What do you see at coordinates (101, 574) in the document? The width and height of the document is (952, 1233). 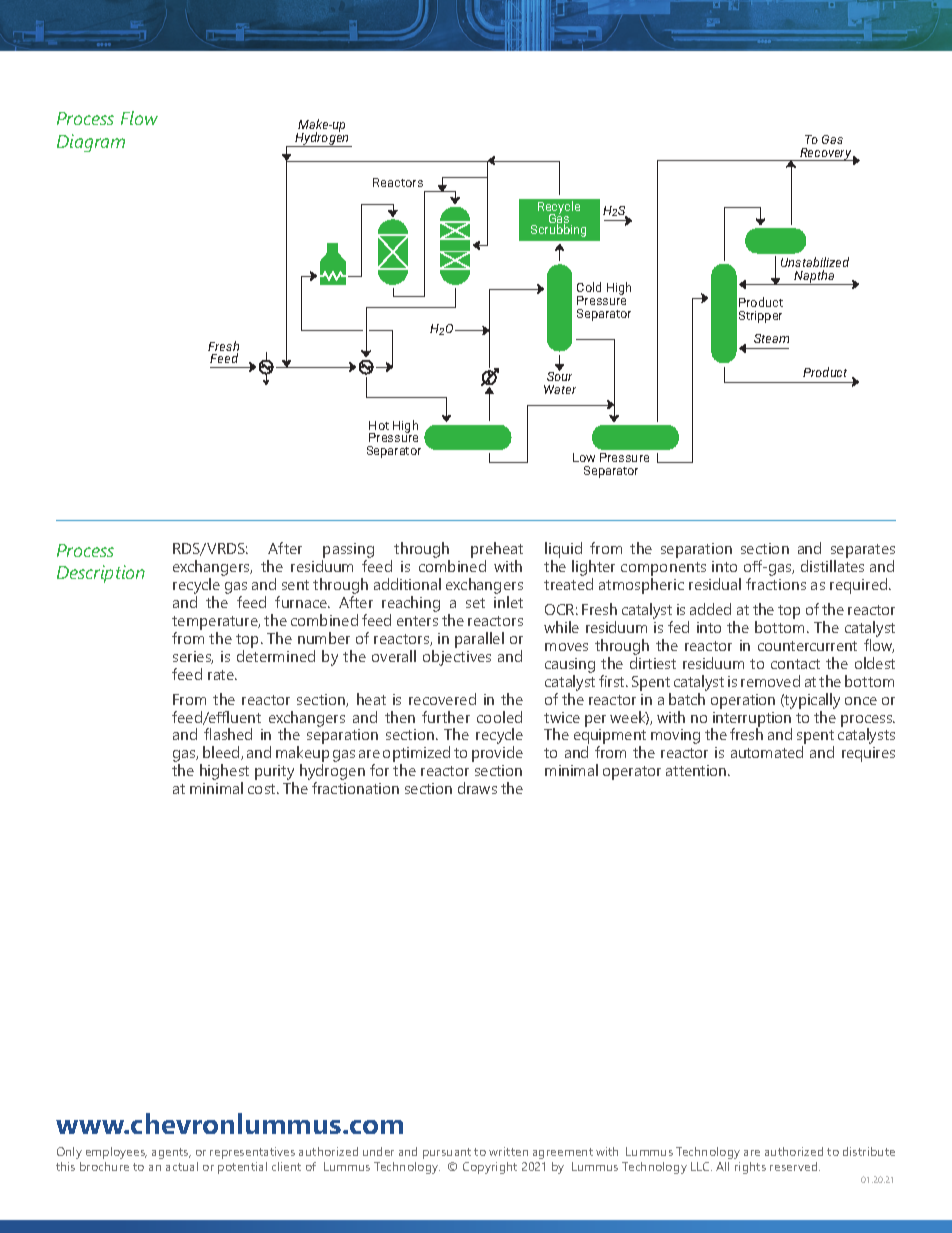 I see `Description` at bounding box center [101, 574].
